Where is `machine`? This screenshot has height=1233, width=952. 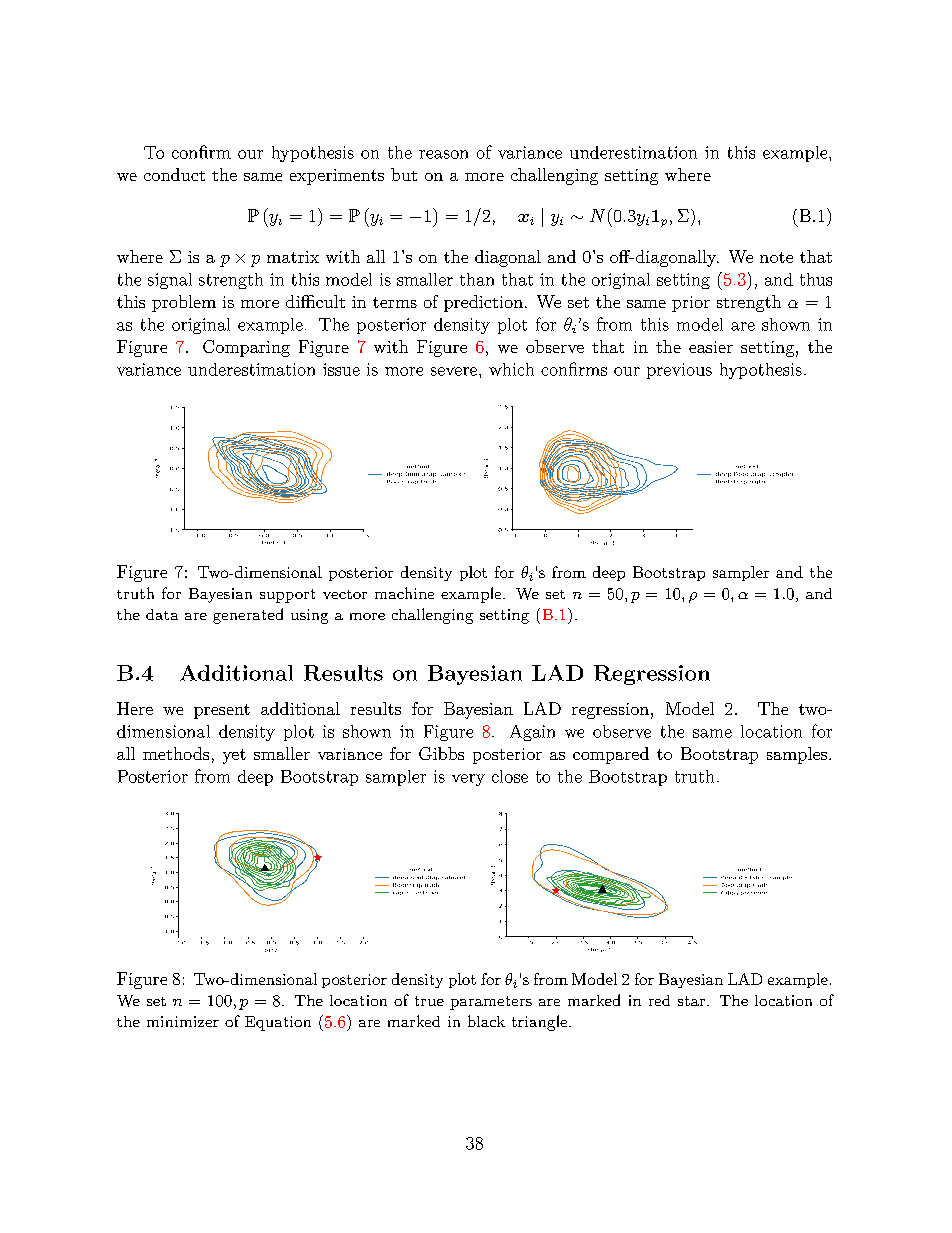 machine is located at coordinates (404, 593).
